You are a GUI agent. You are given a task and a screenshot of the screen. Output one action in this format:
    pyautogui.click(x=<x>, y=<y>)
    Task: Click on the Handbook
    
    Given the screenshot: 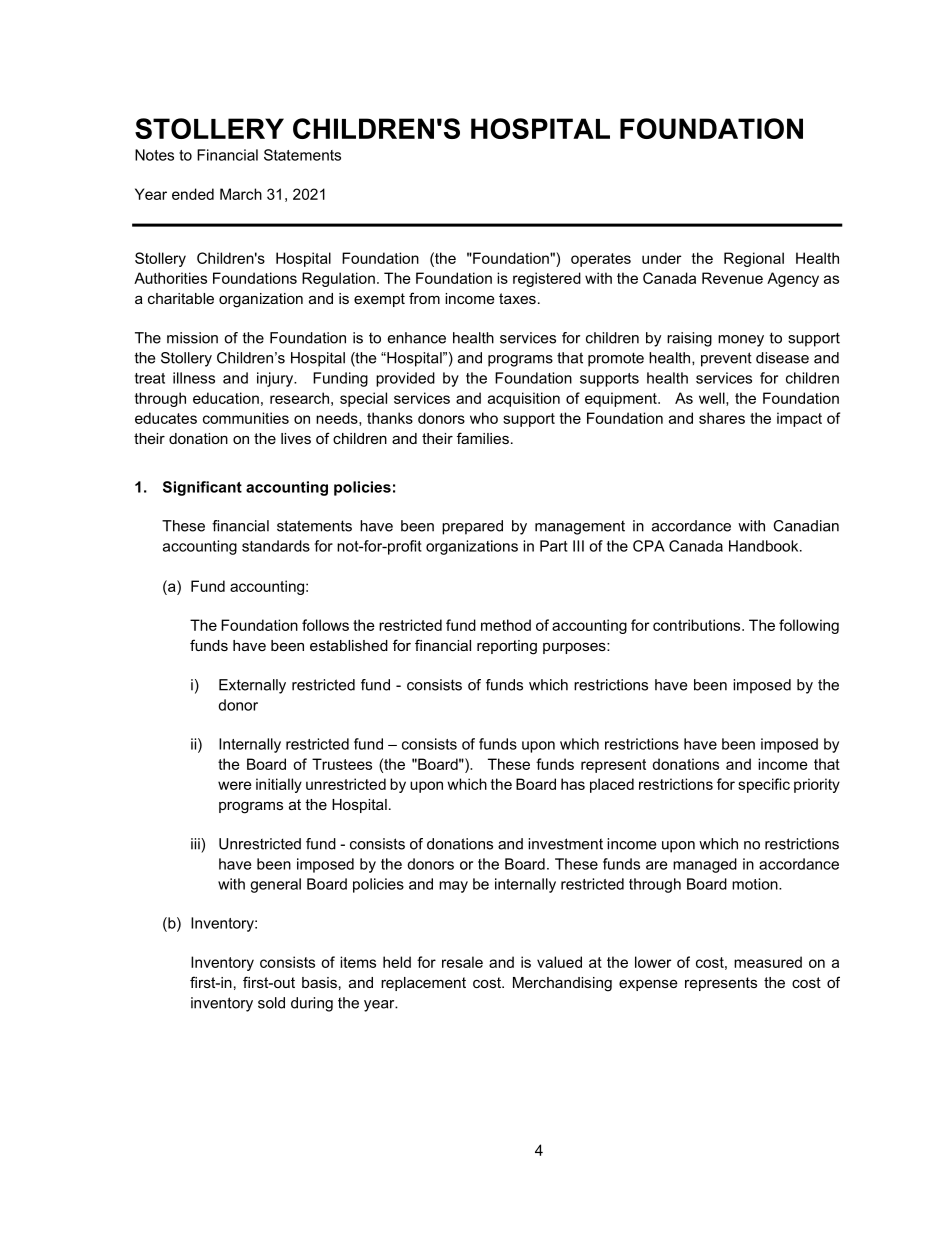 What is the action you would take?
    pyautogui.click(x=765, y=546)
